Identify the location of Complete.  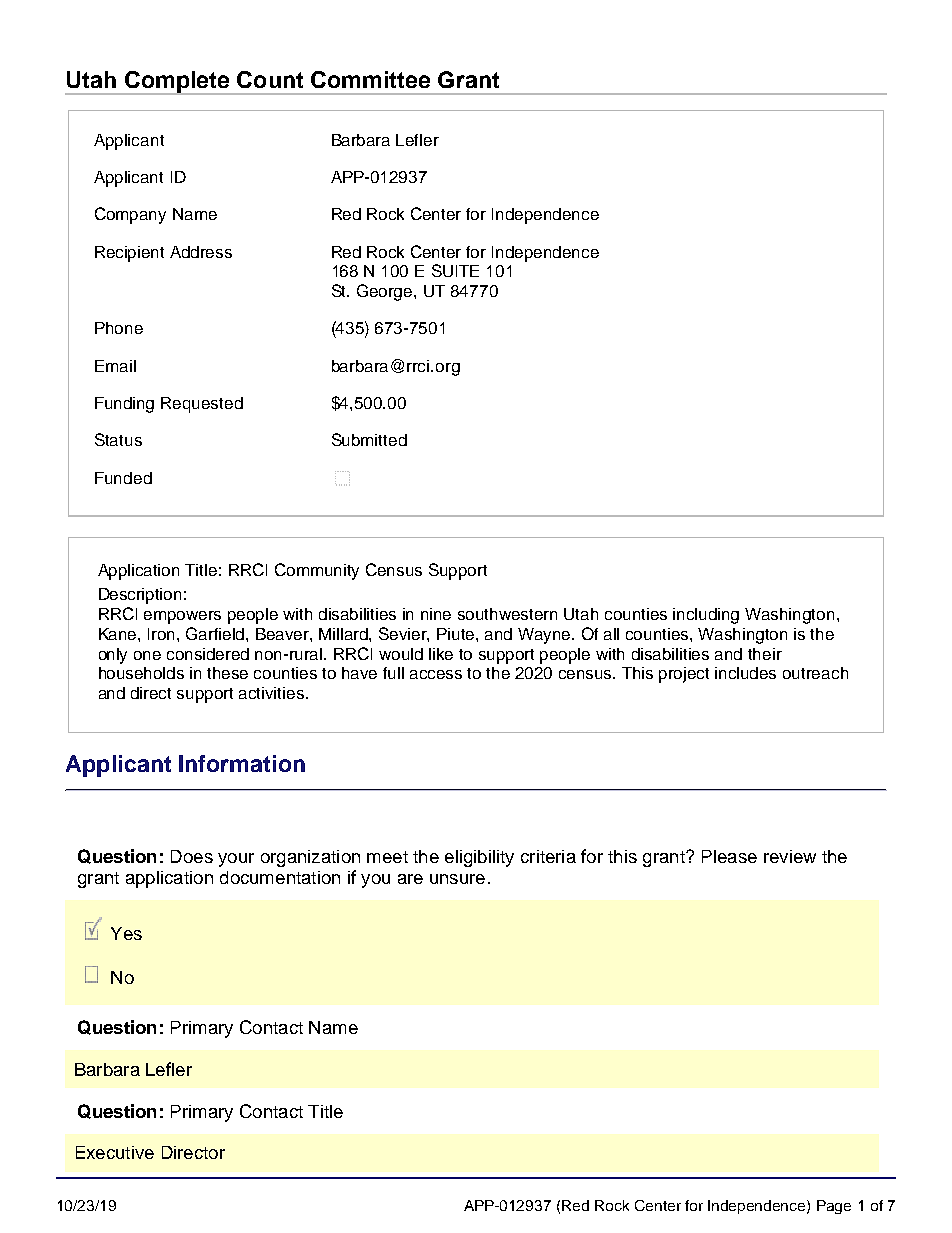
(177, 83).
